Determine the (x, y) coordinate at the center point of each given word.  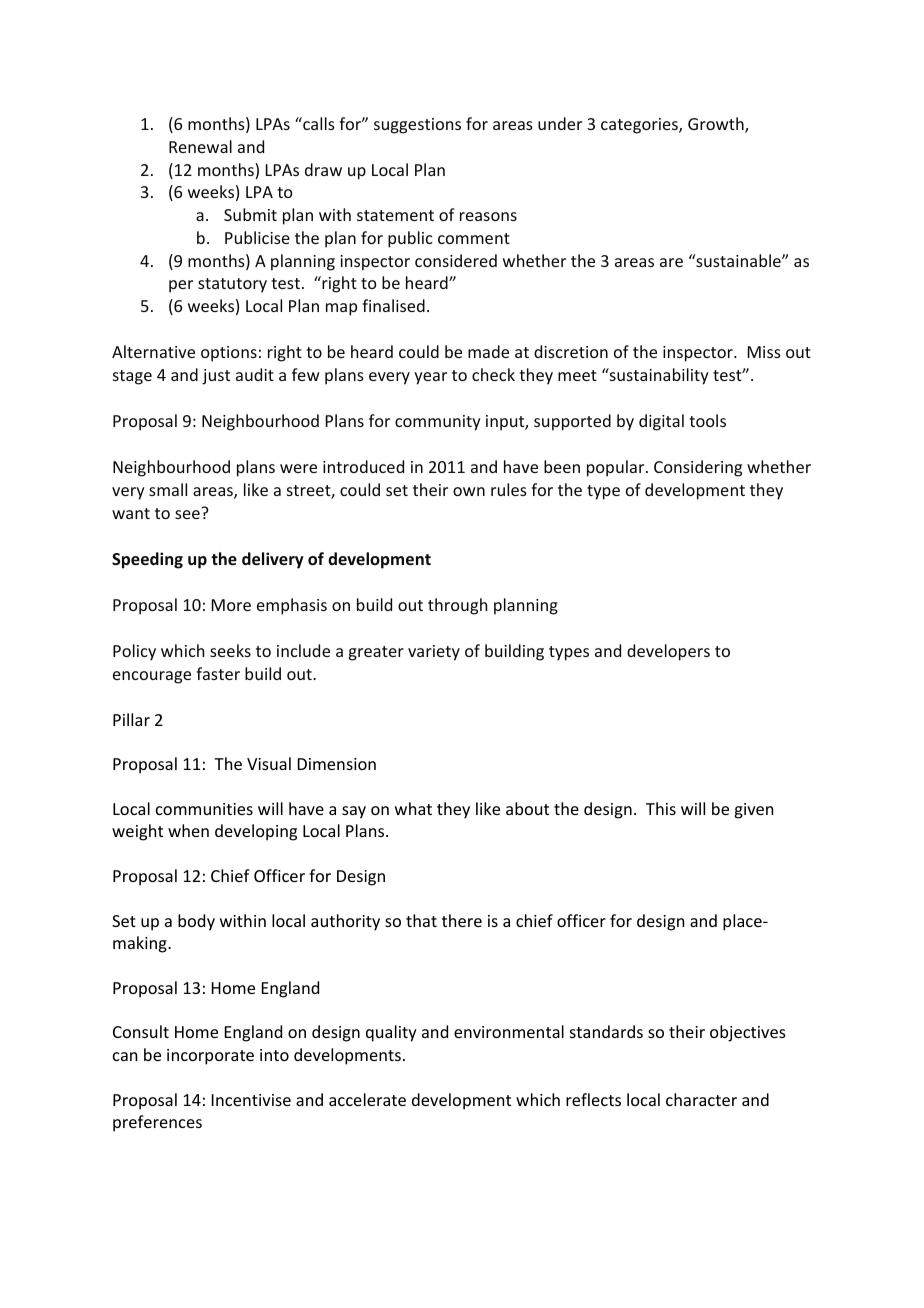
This (661, 808)
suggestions (417, 126)
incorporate (210, 1057)
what (413, 808)
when (188, 830)
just (216, 377)
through (457, 606)
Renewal (200, 146)
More (231, 605)
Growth (717, 125)
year (430, 378)
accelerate (367, 1099)
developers (668, 652)
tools (707, 420)
